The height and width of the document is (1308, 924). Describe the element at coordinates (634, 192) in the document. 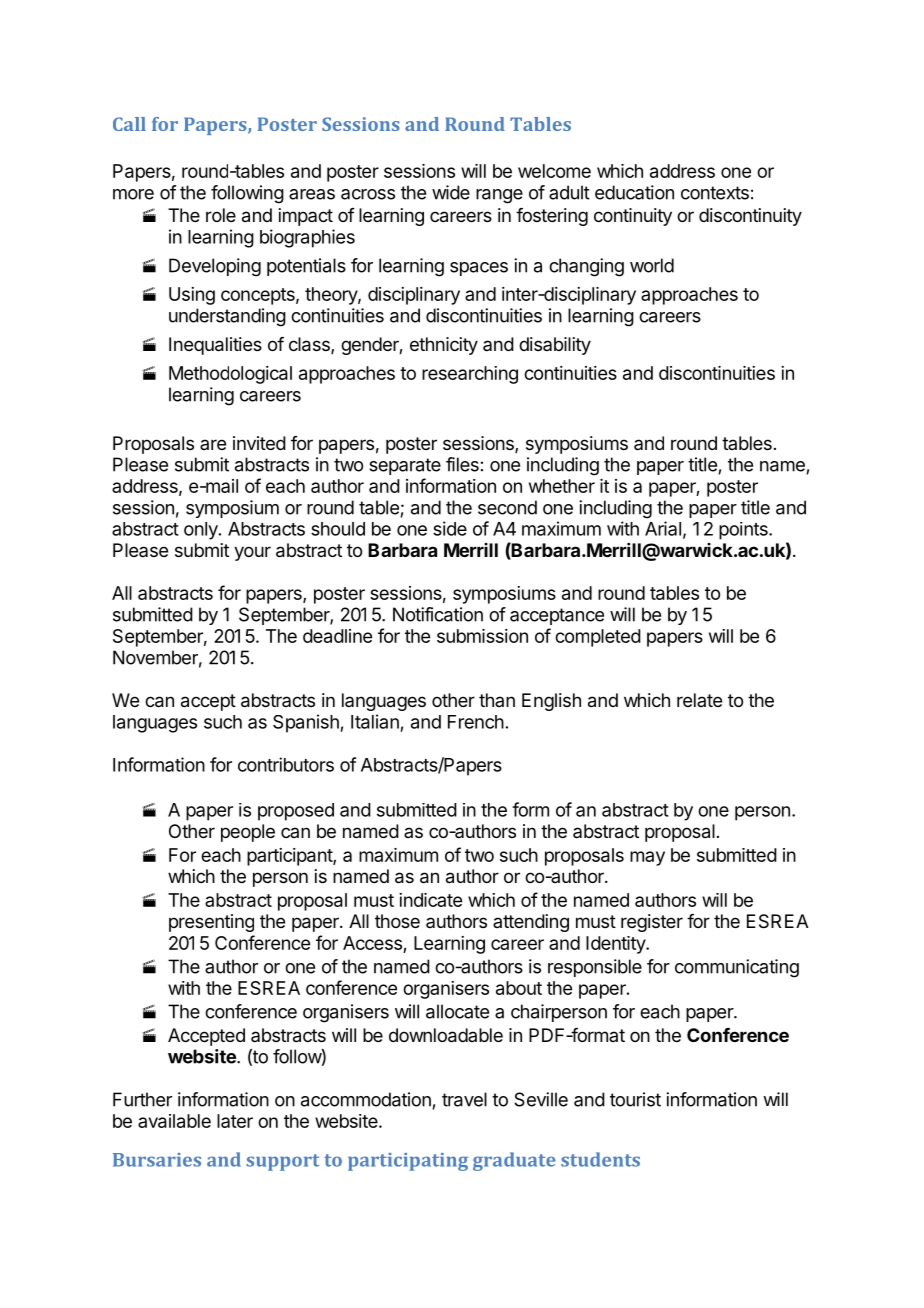

I see `education` at that location.
